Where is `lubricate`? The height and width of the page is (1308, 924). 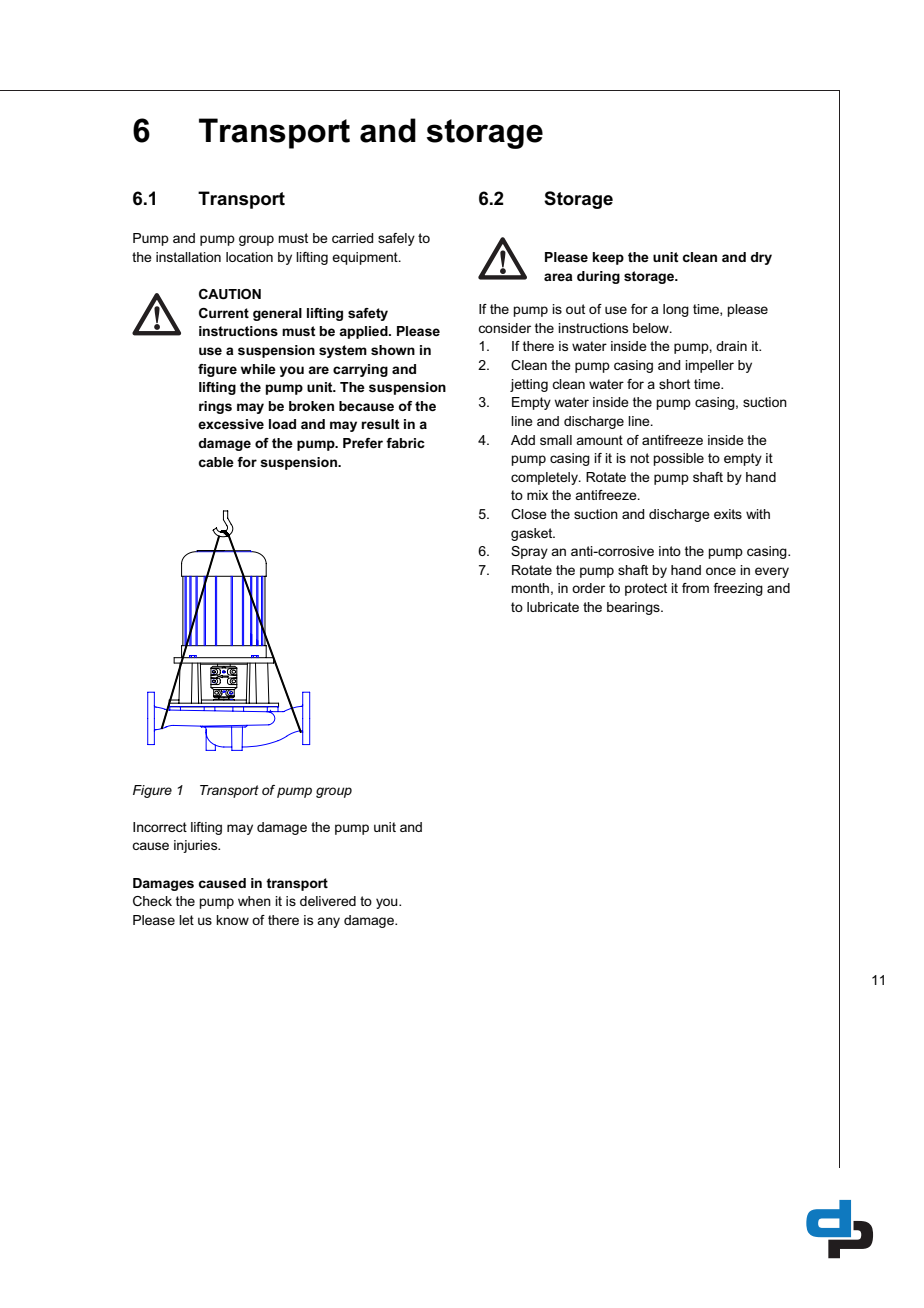
lubricate is located at coordinates (553, 607).
